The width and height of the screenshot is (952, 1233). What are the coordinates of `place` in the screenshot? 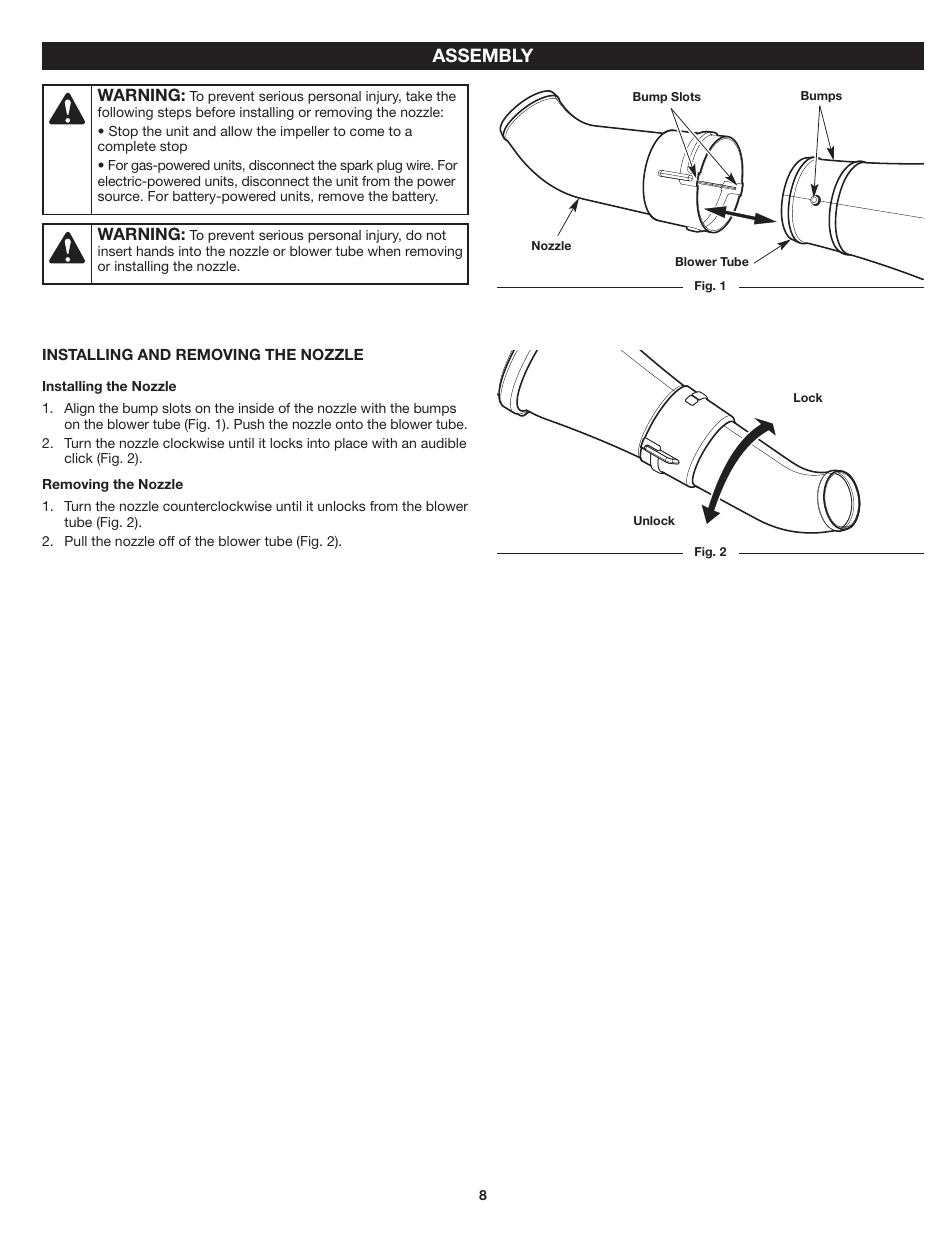 It's located at (351, 444).
